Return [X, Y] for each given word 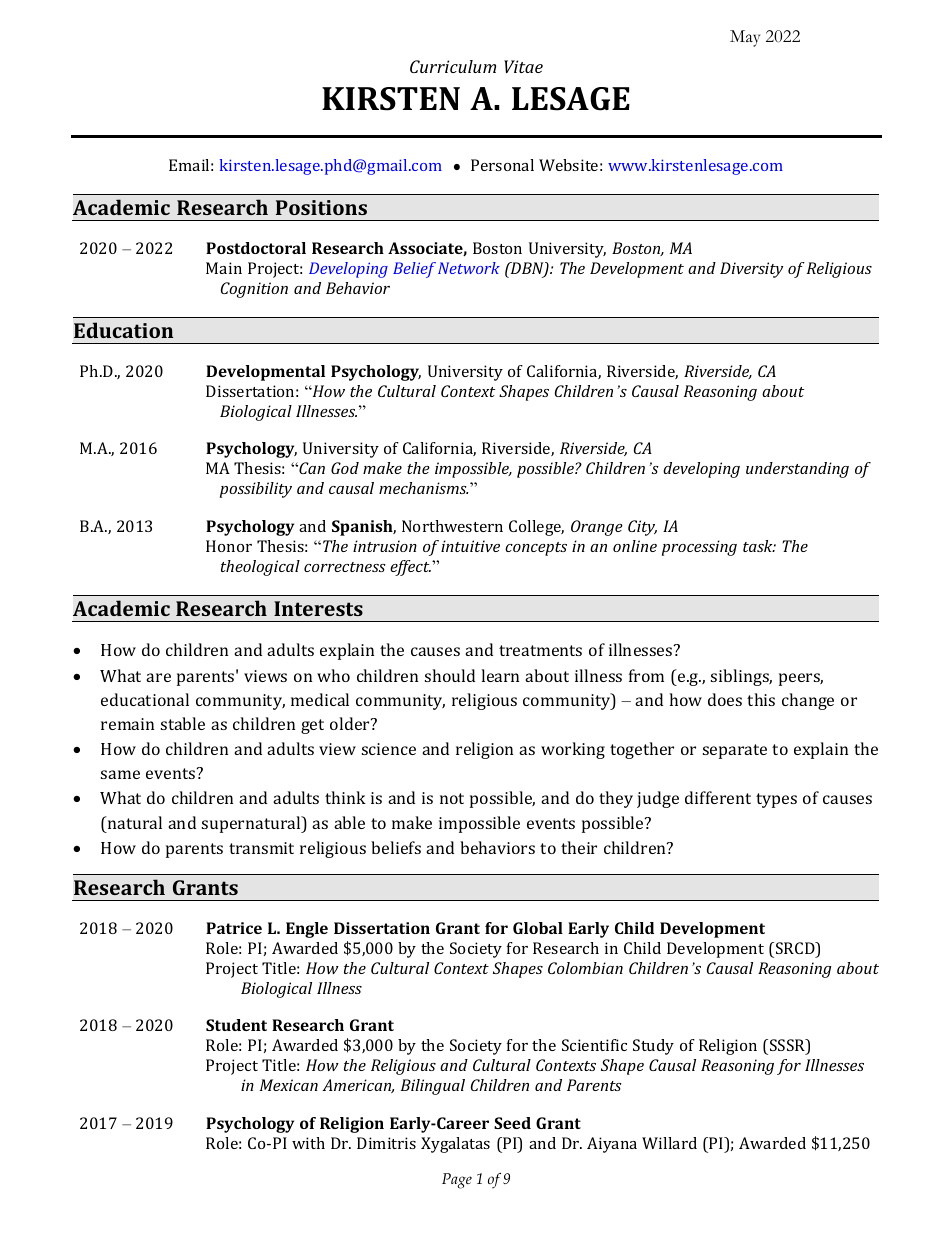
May [745, 38]
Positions [321, 207]
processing [699, 548]
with [308, 1143]
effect [410, 568]
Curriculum [453, 66]
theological [260, 568]
